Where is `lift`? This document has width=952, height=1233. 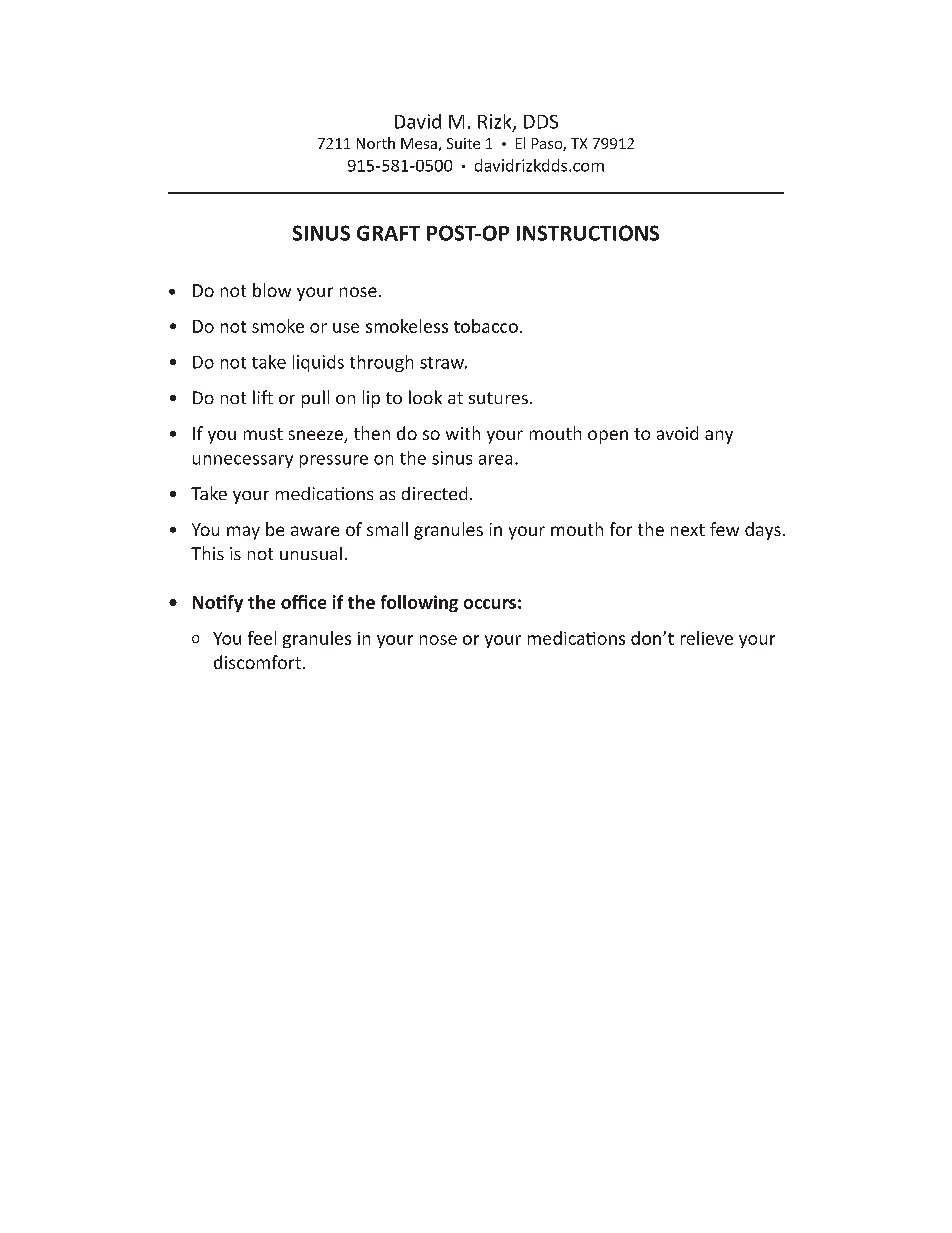 lift is located at coordinates (263, 397).
